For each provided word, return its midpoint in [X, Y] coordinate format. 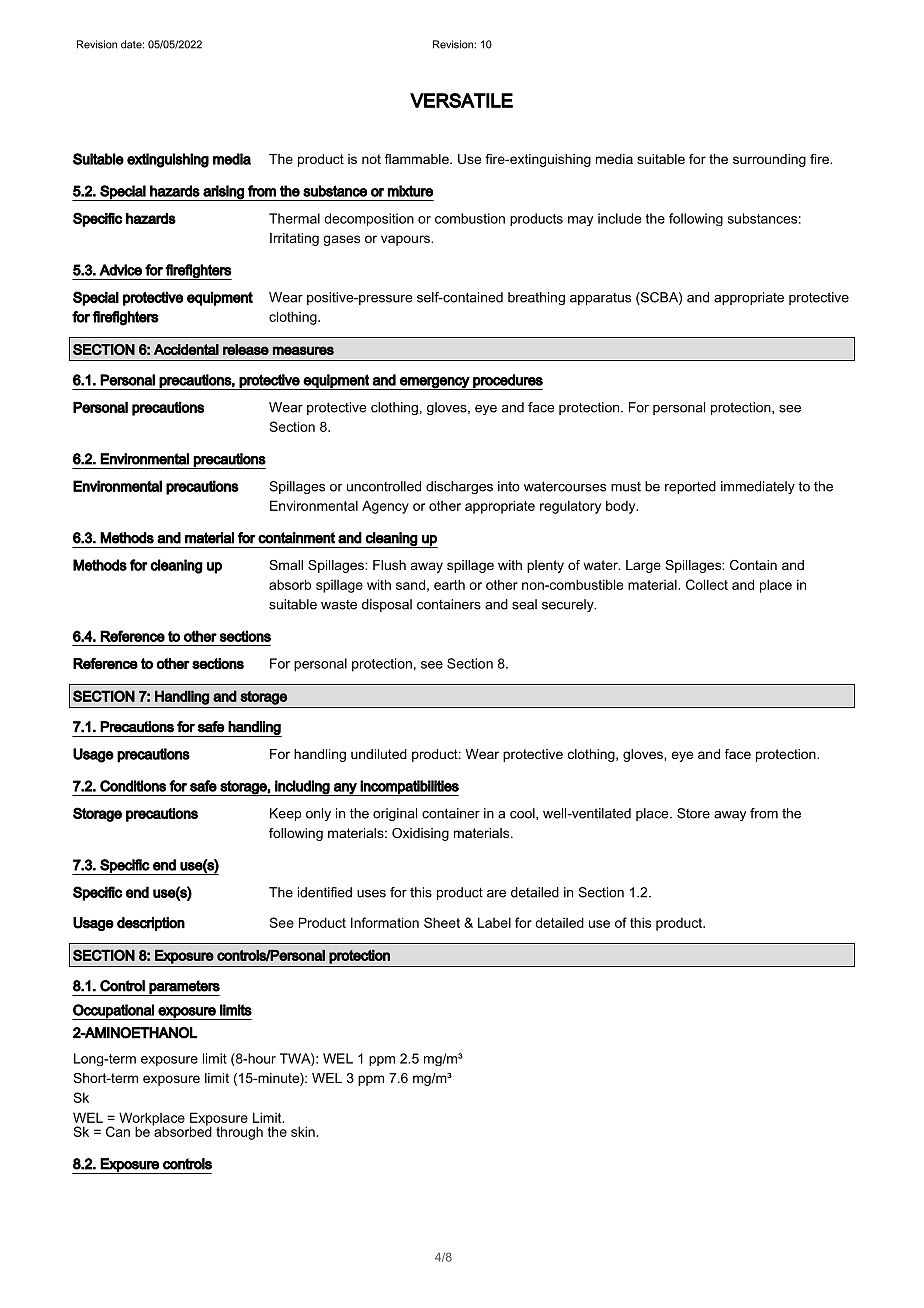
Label [494, 922]
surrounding [769, 160]
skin [304, 1131]
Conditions [133, 786]
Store [693, 813]
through [239, 1133]
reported [690, 487]
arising [223, 193]
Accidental [186, 349]
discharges [459, 487]
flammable [418, 159]
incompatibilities [409, 788]
